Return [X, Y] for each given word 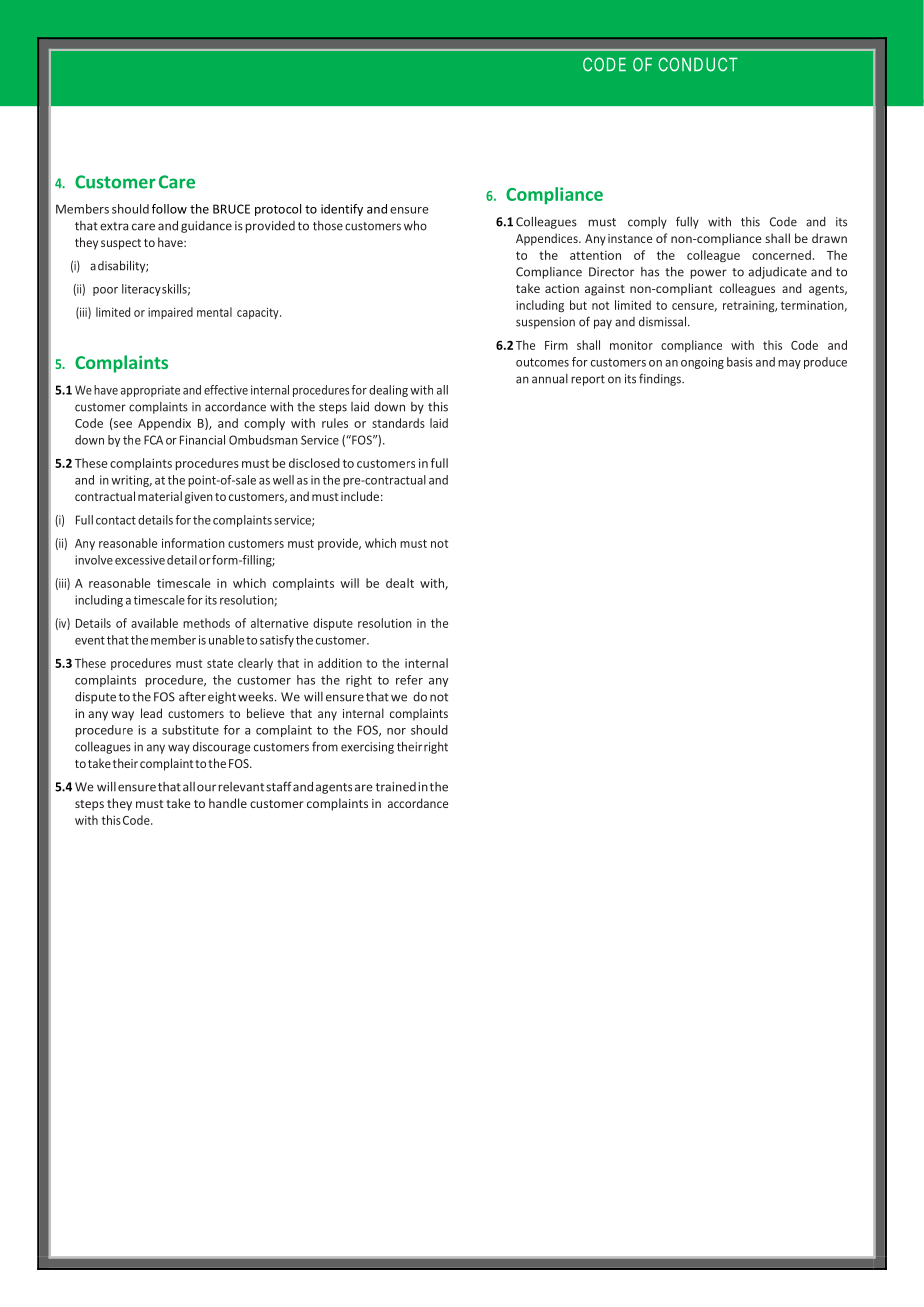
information [193, 543]
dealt [400, 583]
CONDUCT [698, 64]
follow [169, 209]
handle [228, 803]
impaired [170, 313]
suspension [545, 323]
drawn [829, 238]
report [588, 380]
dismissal [662, 321]
